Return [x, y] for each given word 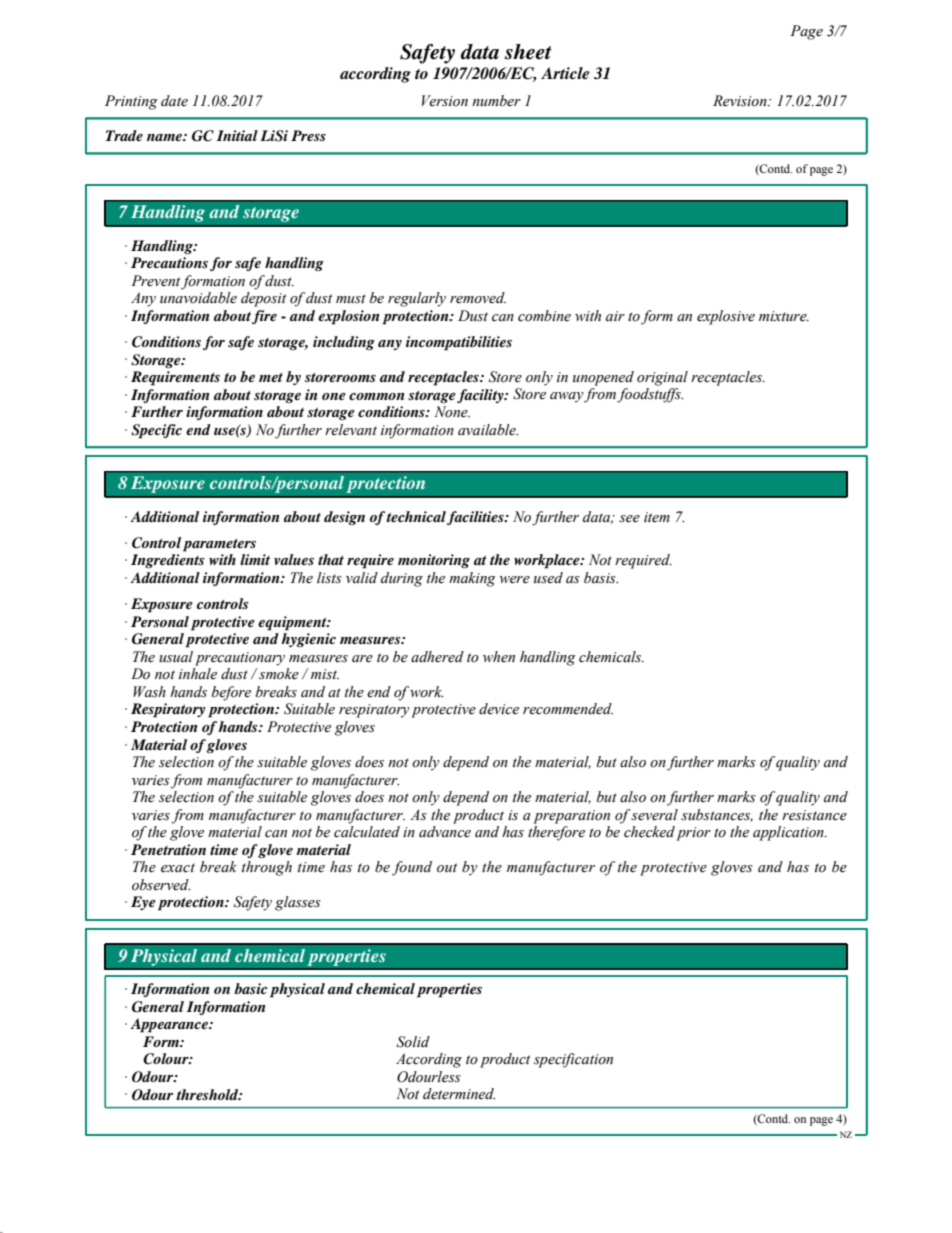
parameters [219, 545]
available [488, 430]
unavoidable [198, 298]
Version [445, 101]
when [499, 657]
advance [445, 832]
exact [178, 868]
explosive [726, 317]
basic [251, 988]
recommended [568, 709]
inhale [198, 674]
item [657, 517]
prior [693, 834]
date [174, 101]
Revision [741, 101]
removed [478, 298]
